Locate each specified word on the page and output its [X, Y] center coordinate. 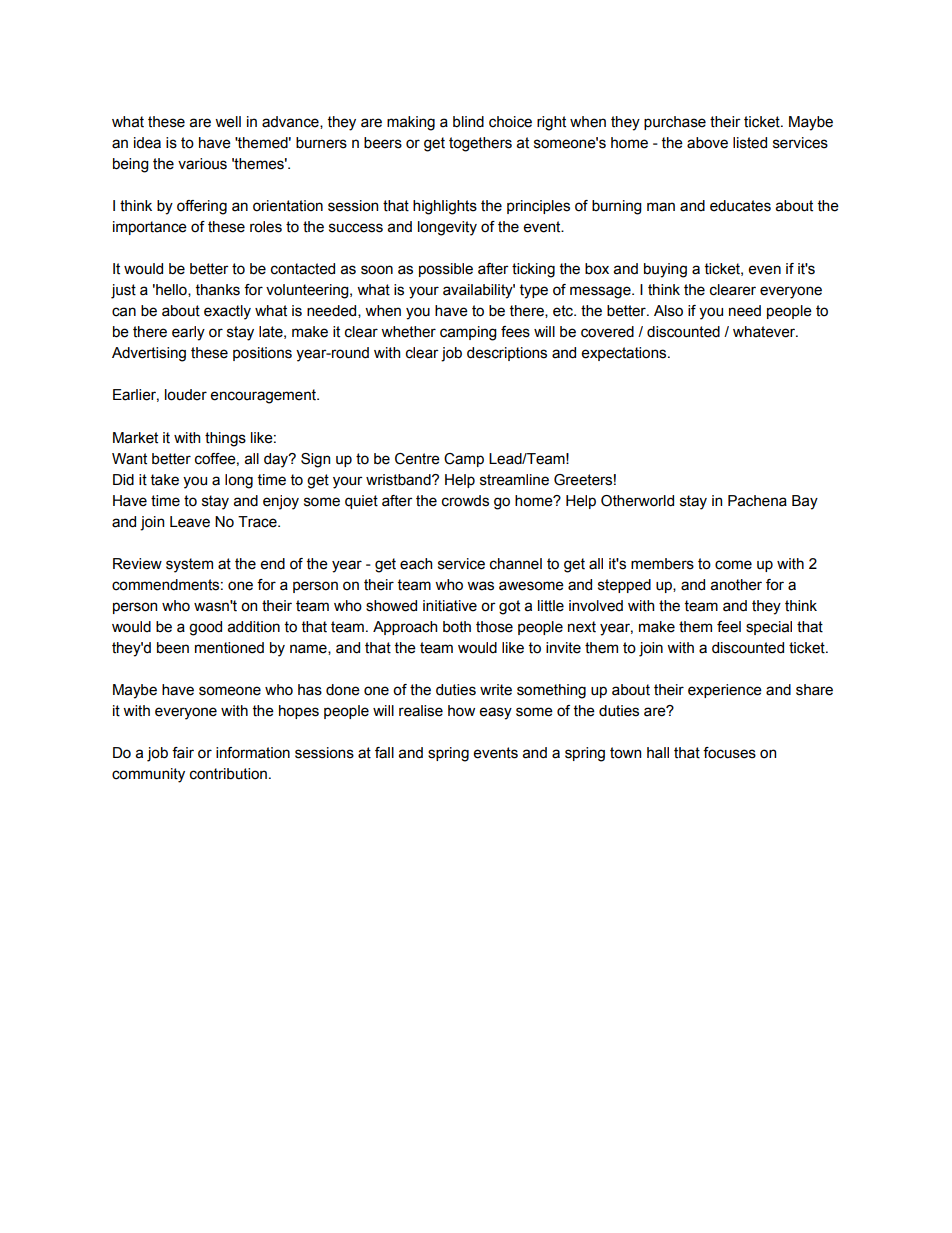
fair [183, 753]
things [225, 439]
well [228, 122]
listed [750, 143]
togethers [480, 144]
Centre [417, 459]
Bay [805, 502]
